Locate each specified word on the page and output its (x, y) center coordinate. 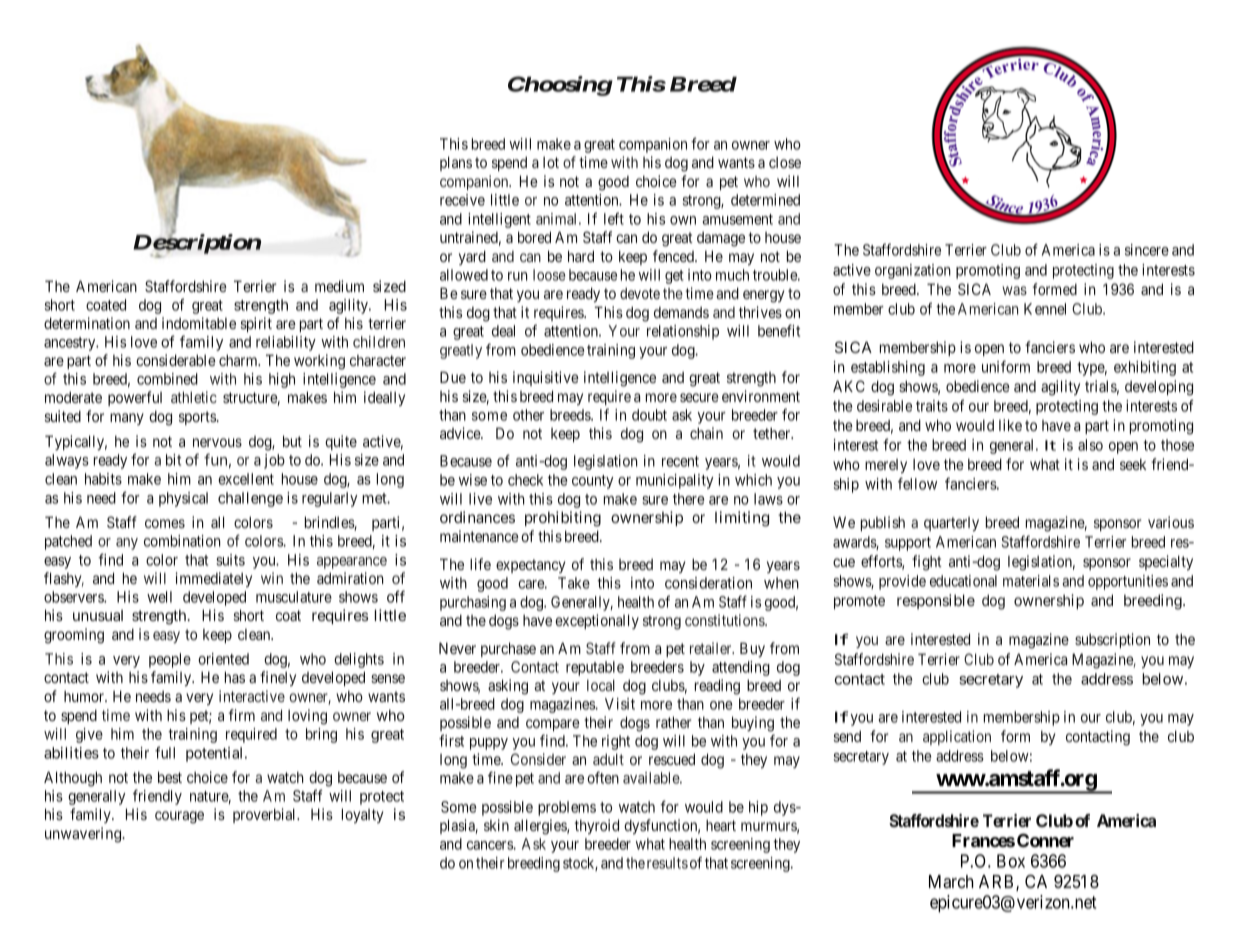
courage (179, 817)
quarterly (951, 524)
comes (165, 523)
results (667, 863)
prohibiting (563, 519)
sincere (1147, 250)
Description (197, 245)
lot (551, 162)
